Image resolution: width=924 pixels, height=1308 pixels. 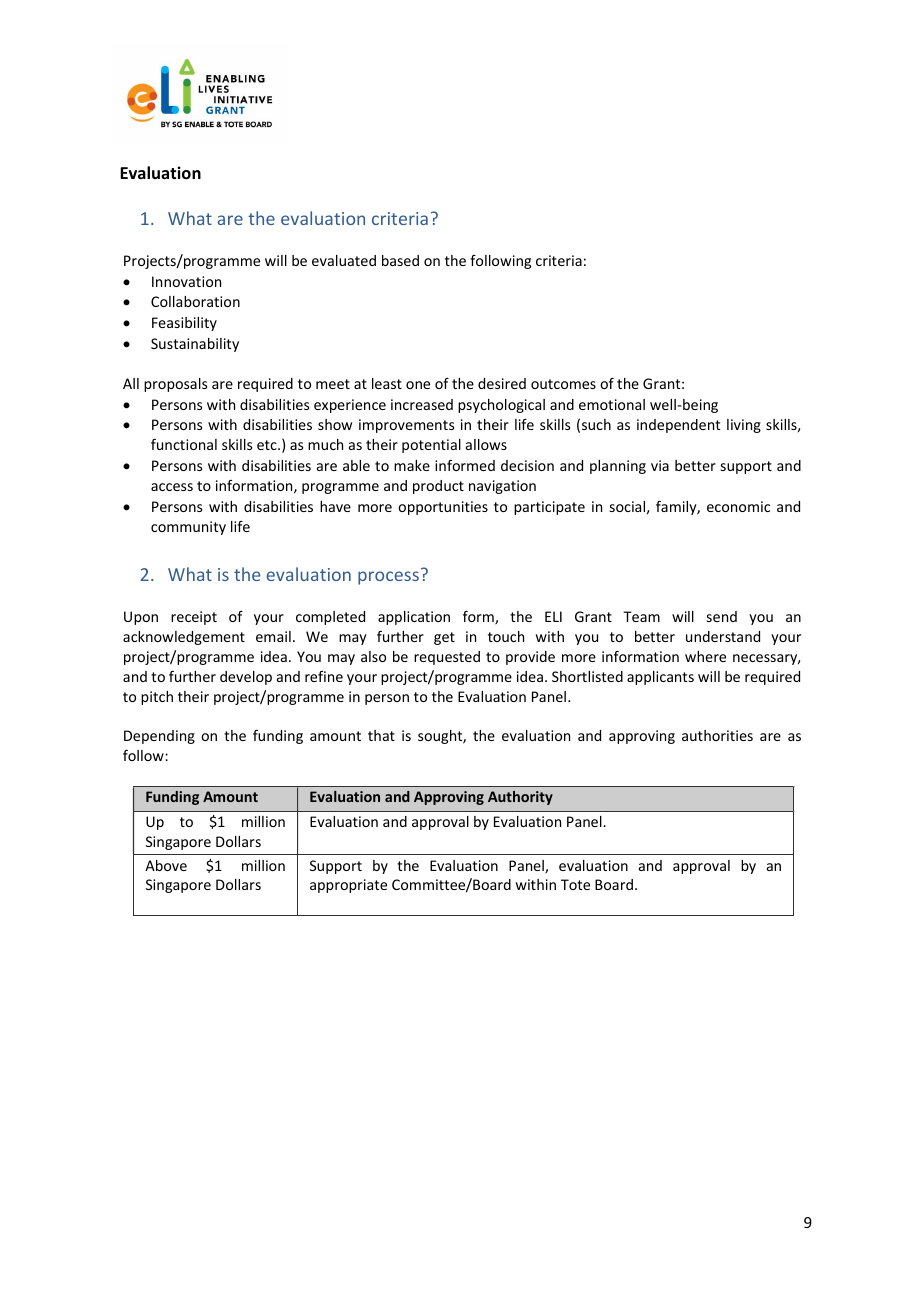 What do you see at coordinates (186, 281) in the document?
I see `Innovation` at bounding box center [186, 281].
